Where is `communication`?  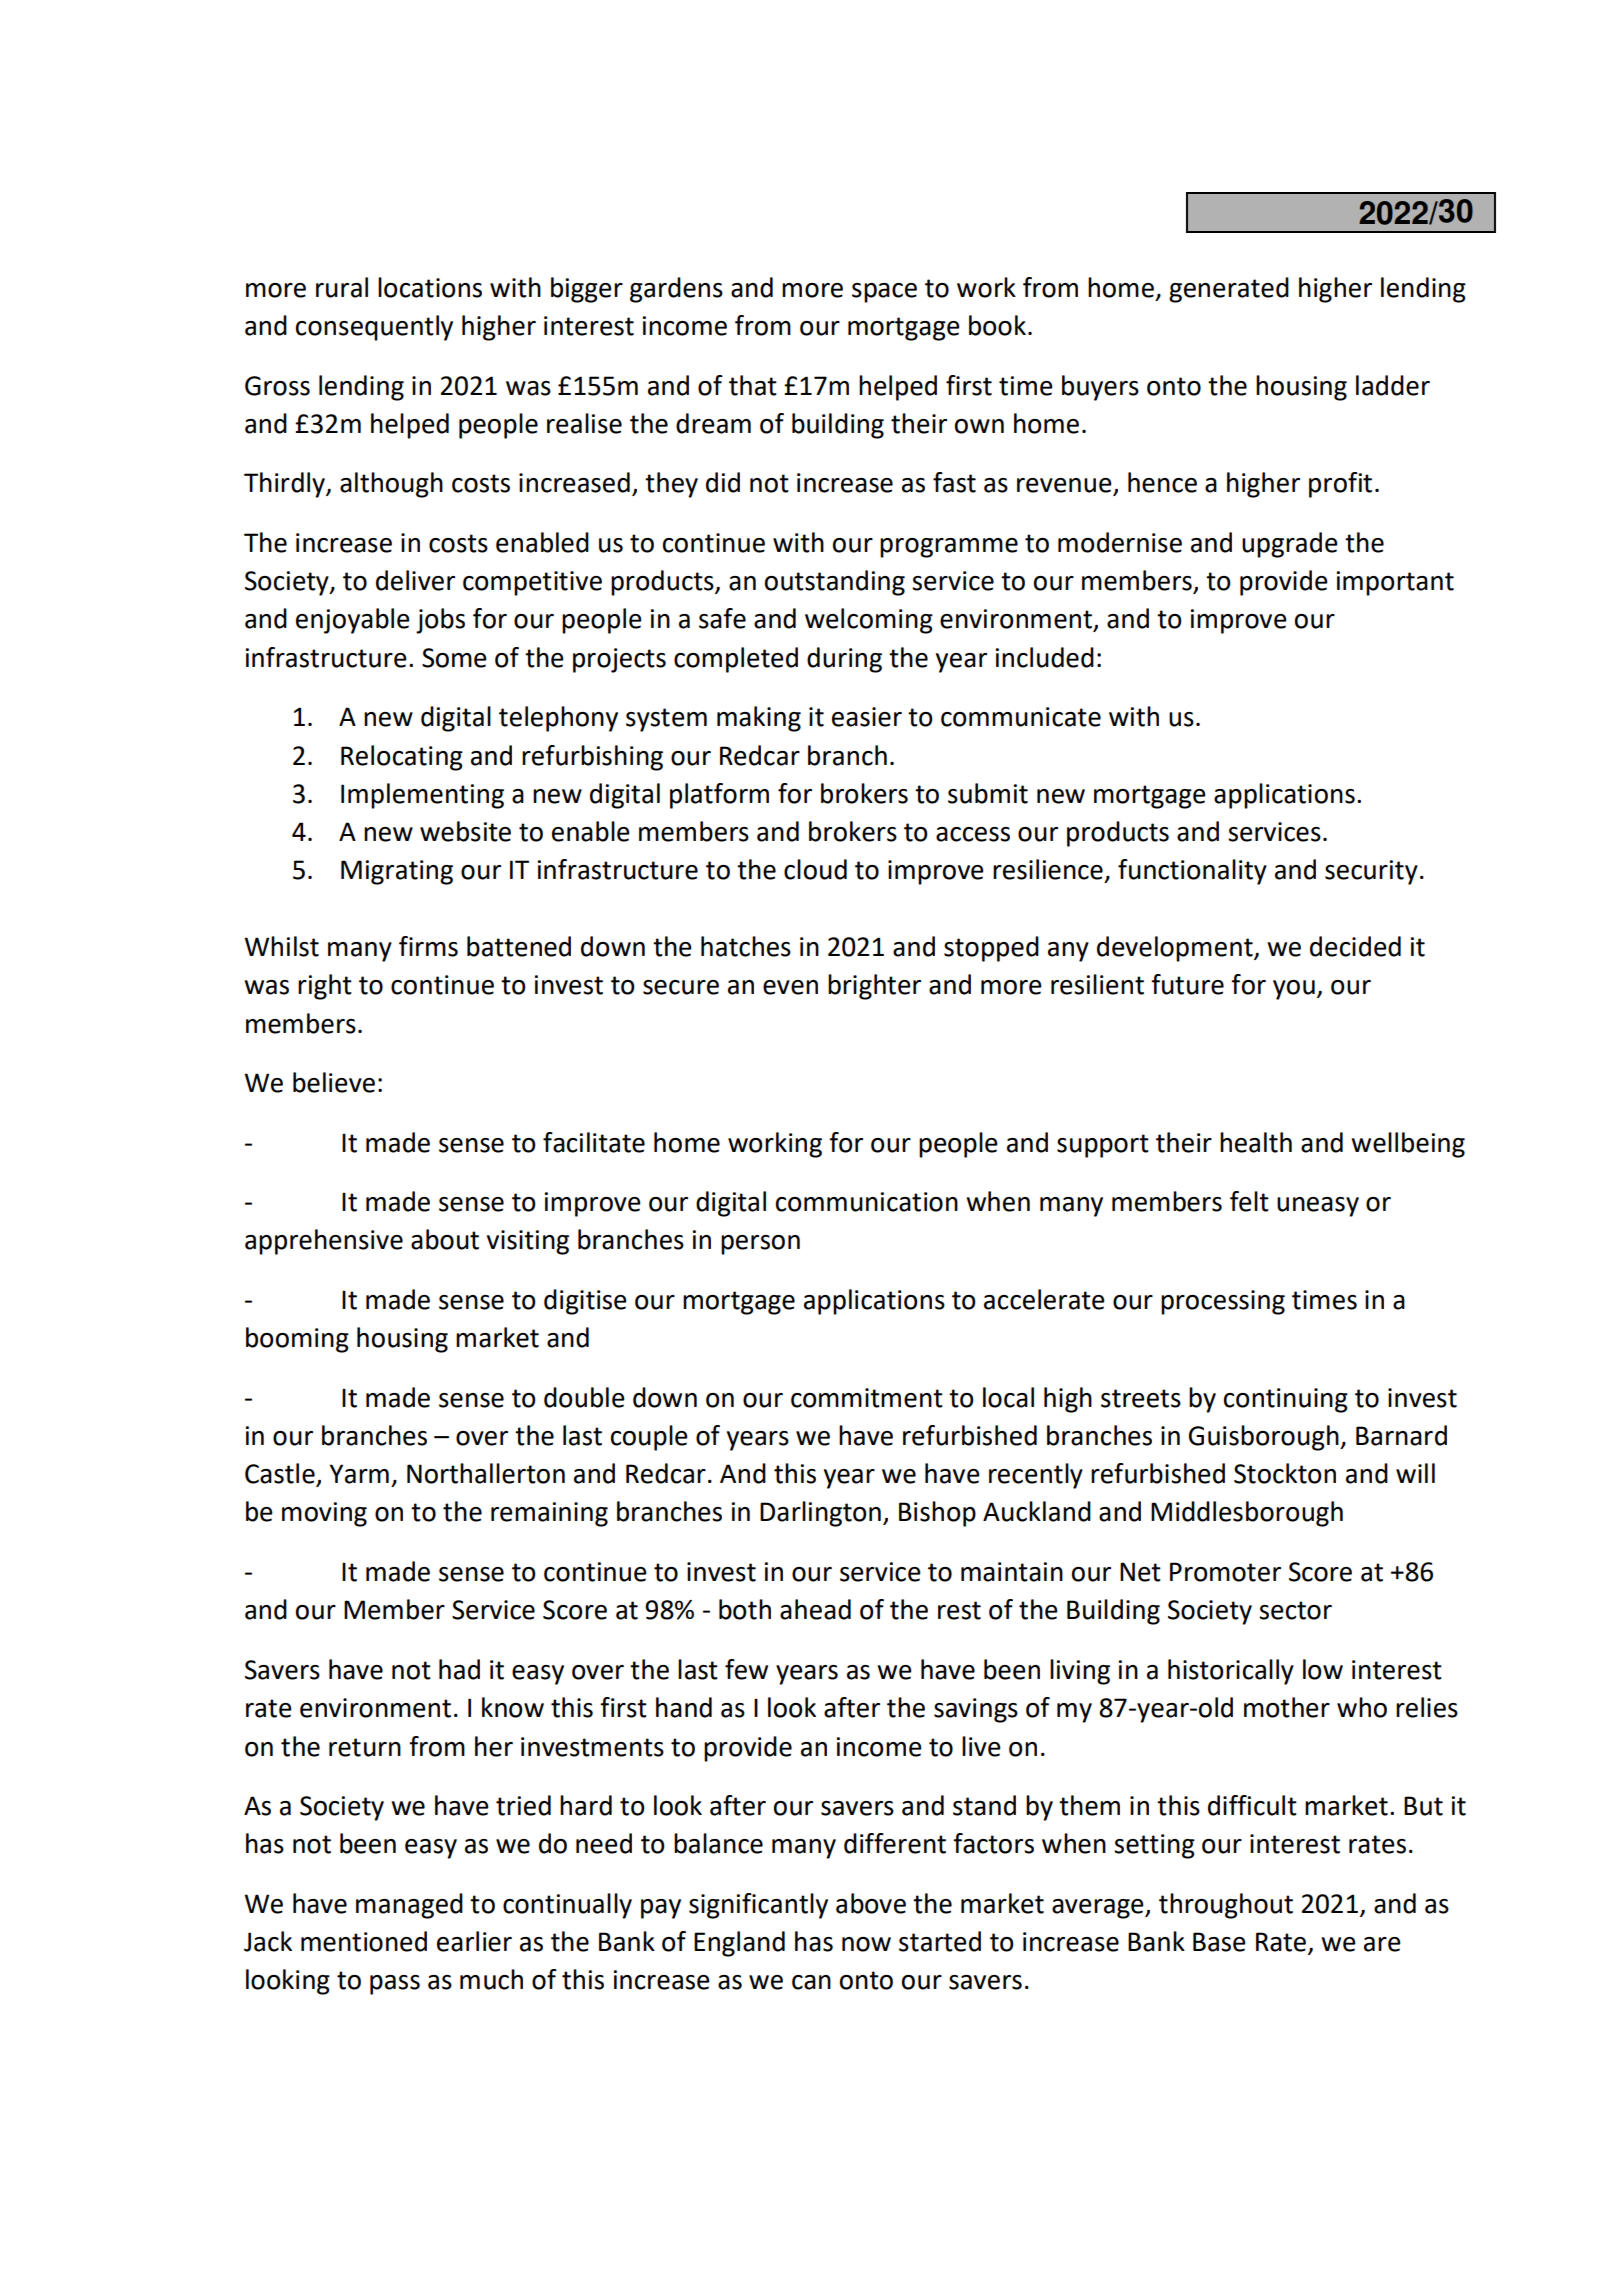
communication is located at coordinates (867, 1202).
